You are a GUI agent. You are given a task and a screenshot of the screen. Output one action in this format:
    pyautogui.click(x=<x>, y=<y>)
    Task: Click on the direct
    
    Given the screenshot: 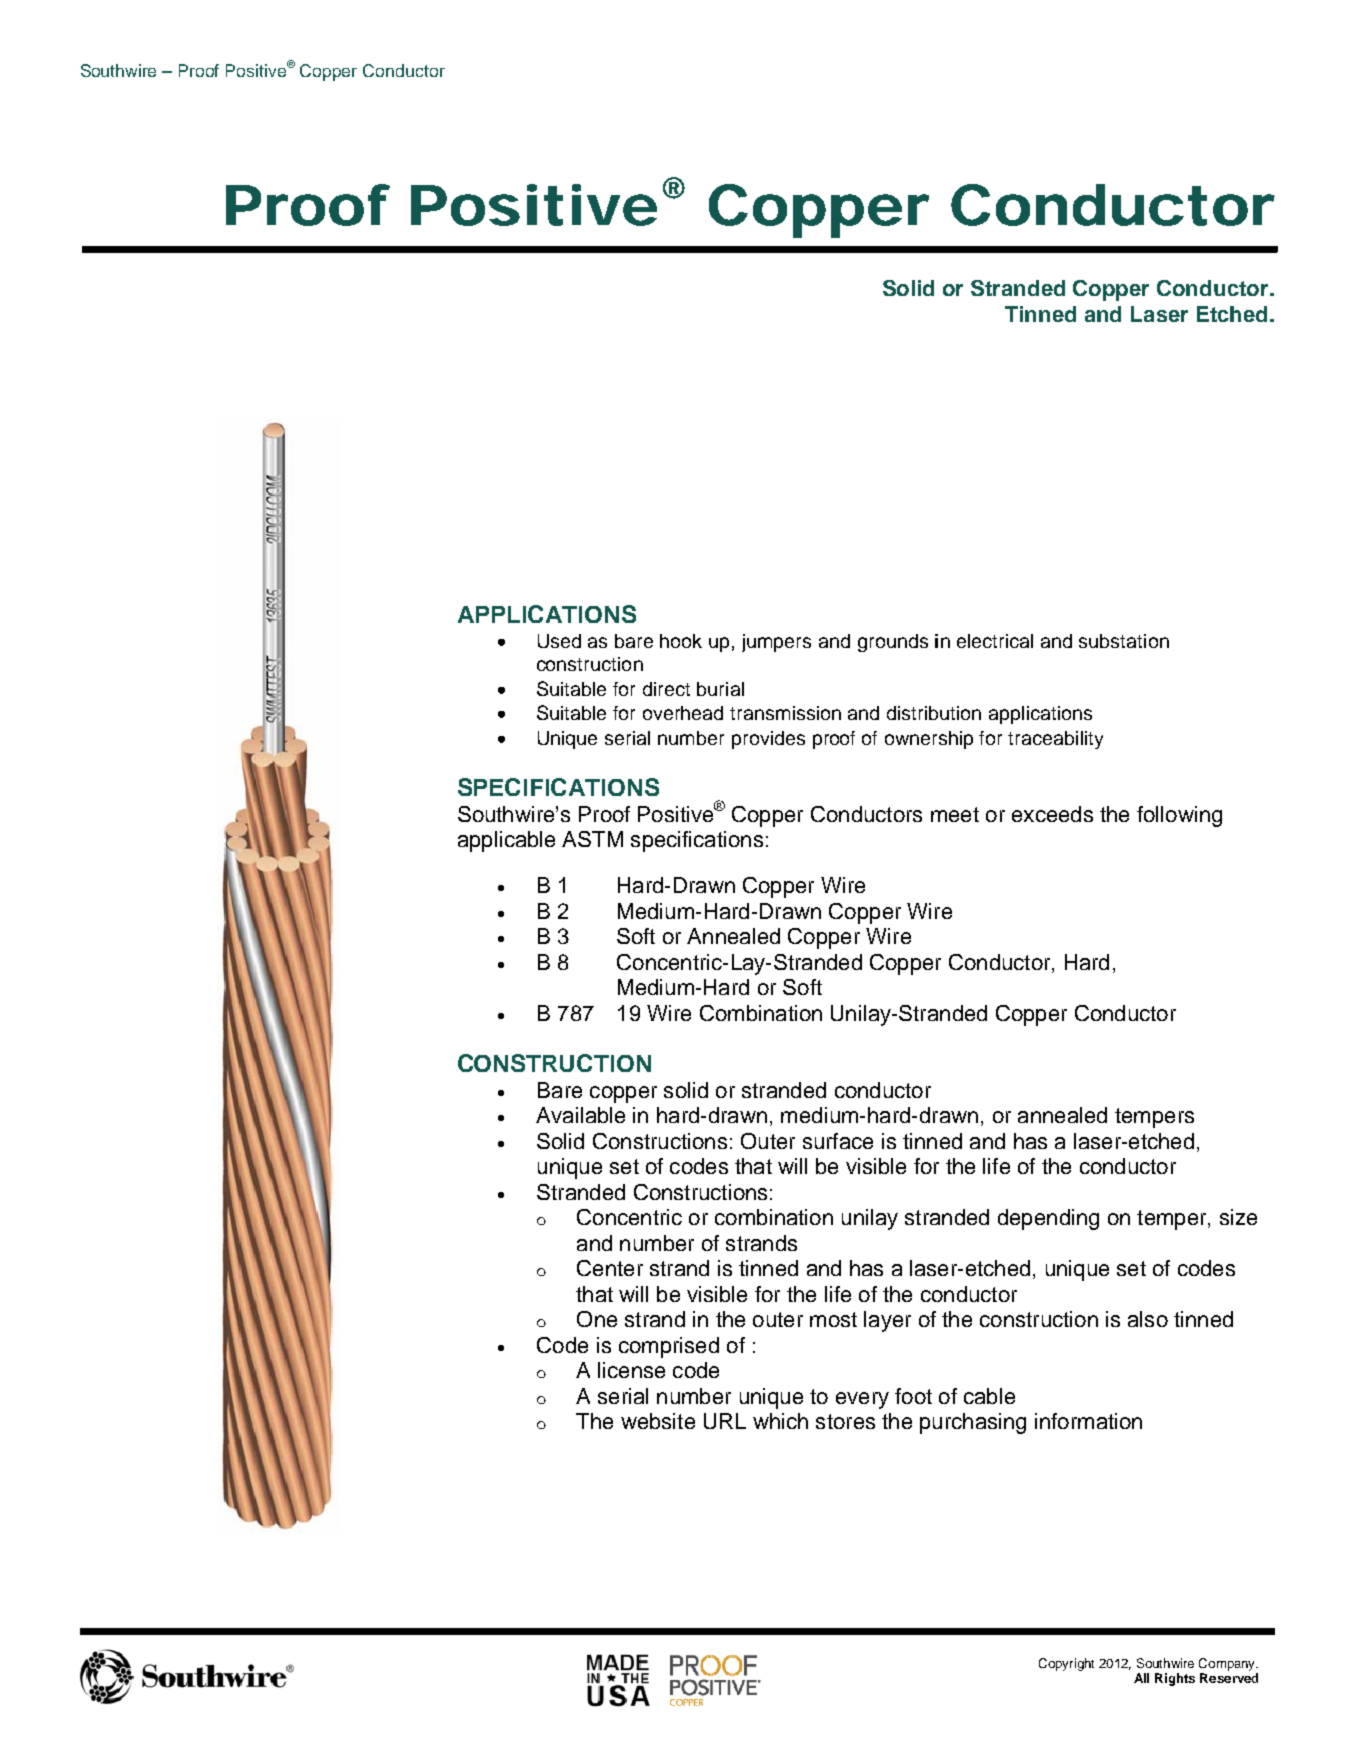 What is the action you would take?
    pyautogui.click(x=666, y=689)
